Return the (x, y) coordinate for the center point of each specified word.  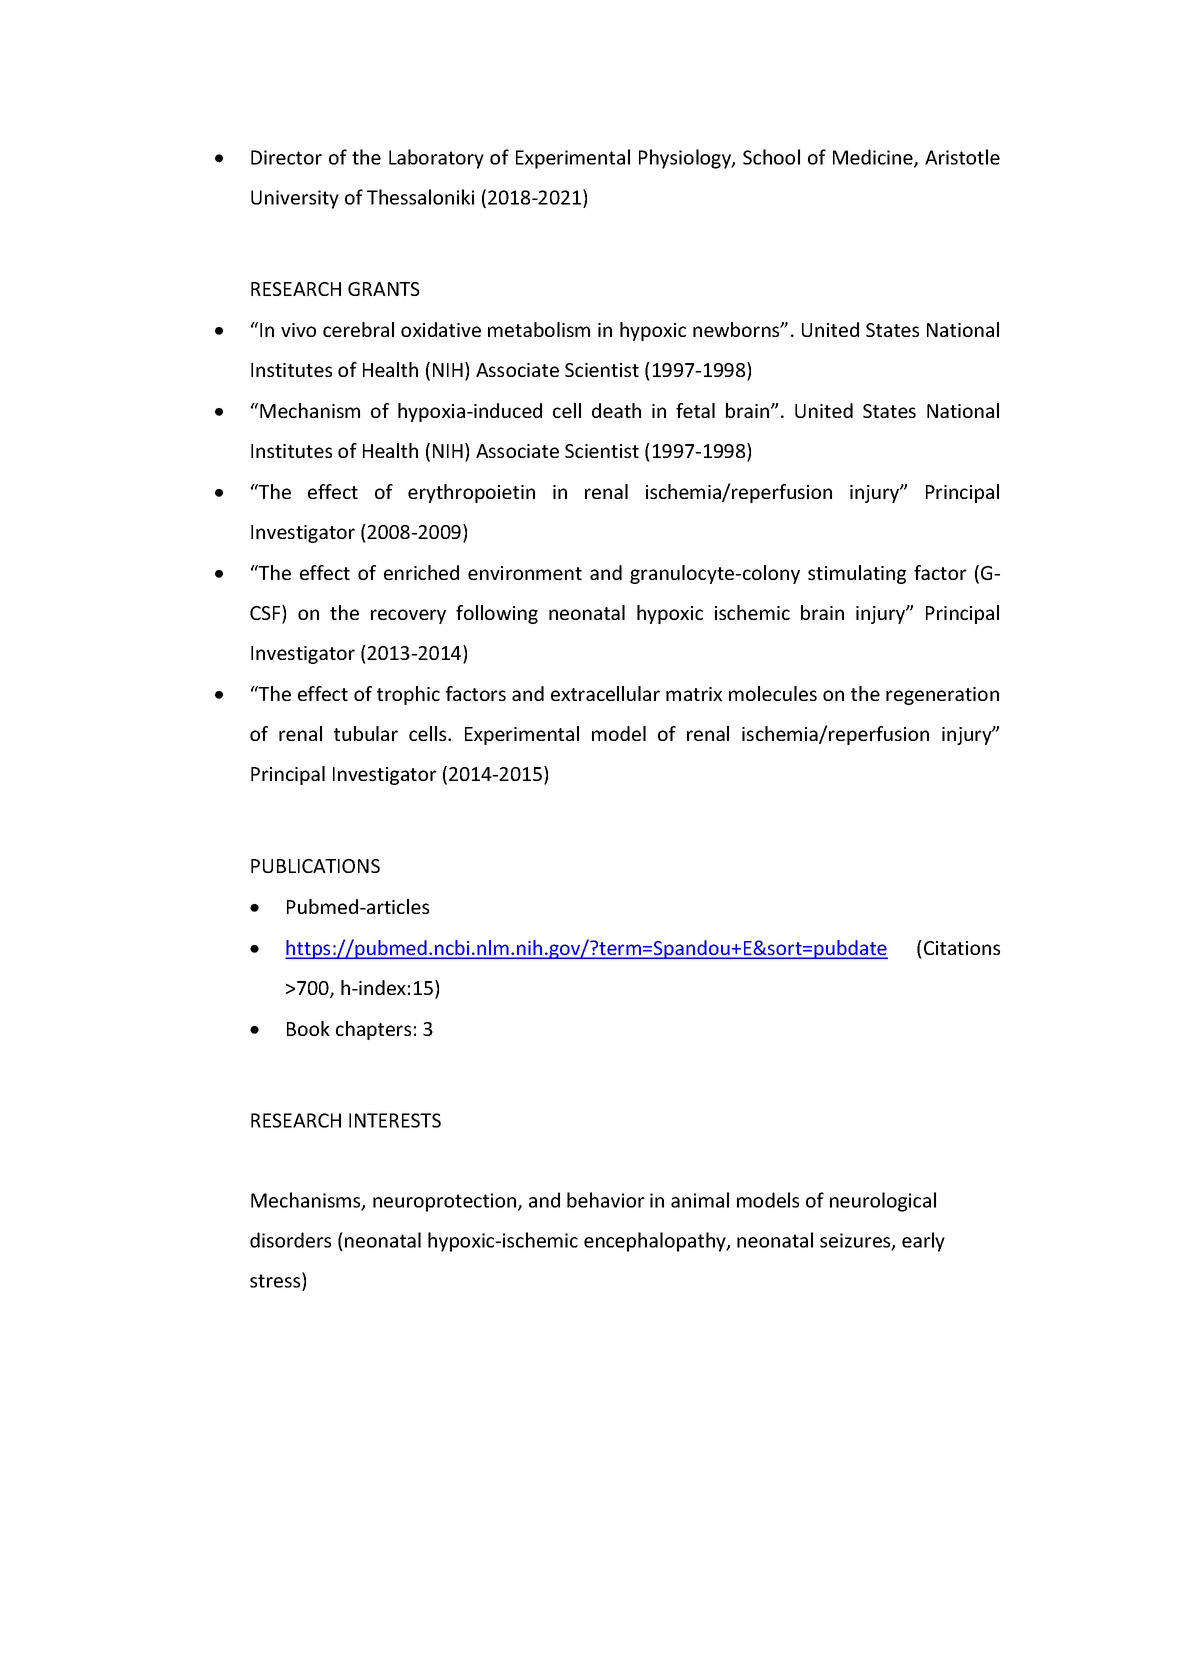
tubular (366, 733)
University (295, 199)
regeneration (942, 696)
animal (700, 1200)
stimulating (857, 574)
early (923, 1242)
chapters (373, 1030)
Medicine (874, 158)
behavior (606, 1200)
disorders (290, 1240)
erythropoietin (471, 493)
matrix (694, 694)
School (771, 157)
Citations (962, 948)
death (616, 410)
